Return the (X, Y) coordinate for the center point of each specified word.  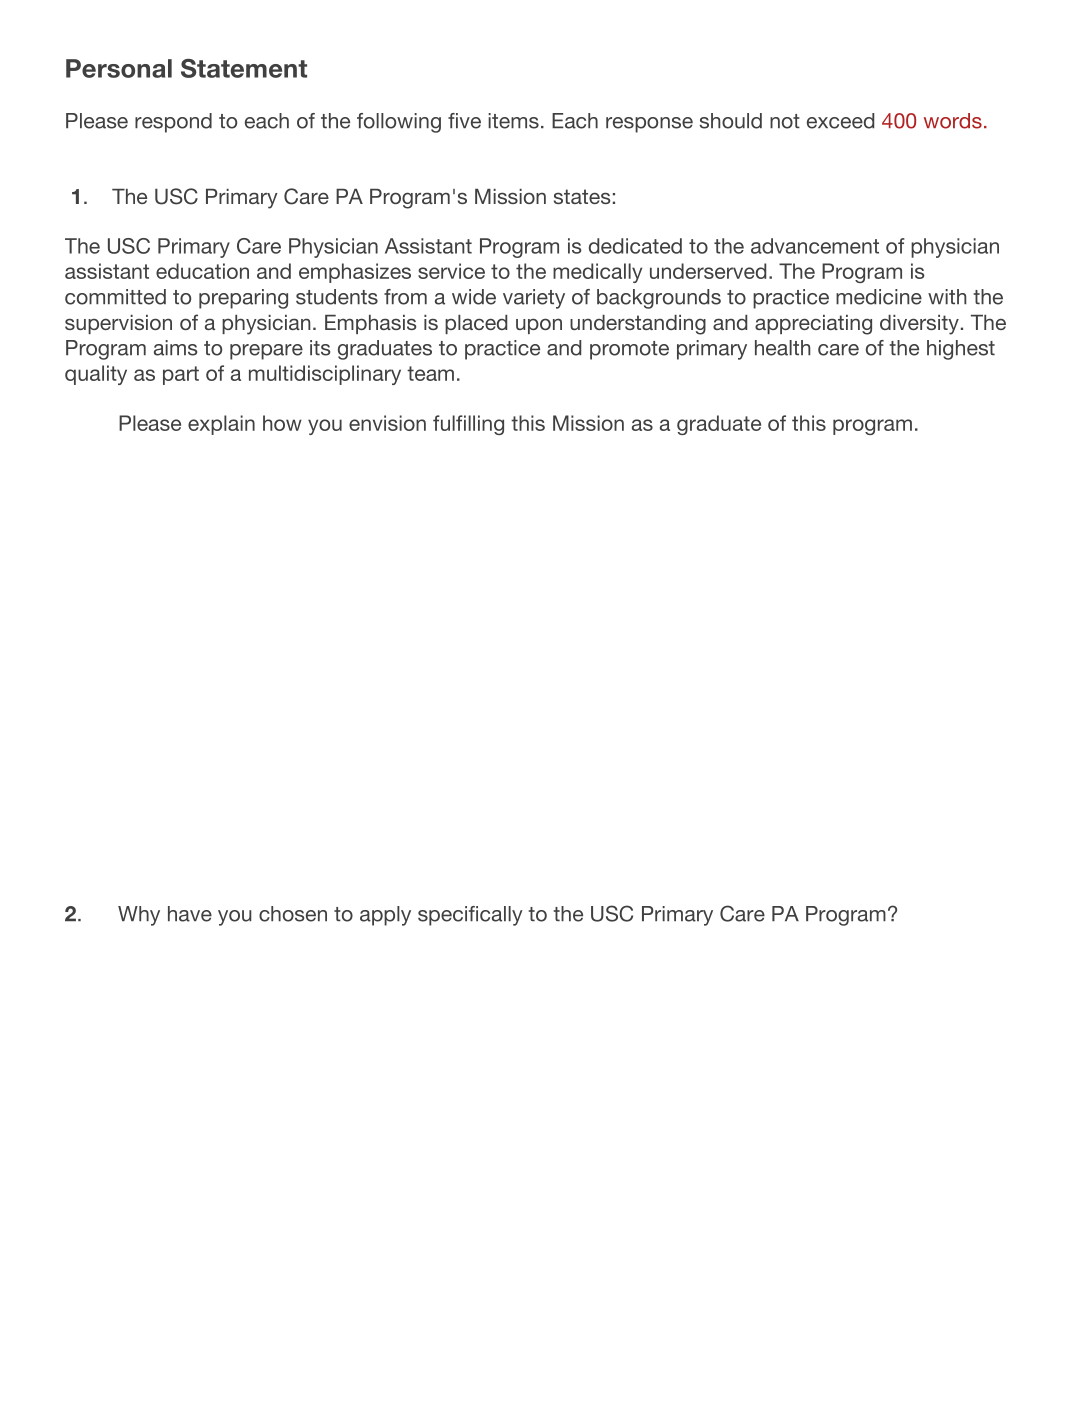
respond (173, 123)
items (513, 121)
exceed (840, 121)
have (190, 914)
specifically (470, 916)
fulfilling (468, 425)
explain (221, 425)
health (783, 348)
